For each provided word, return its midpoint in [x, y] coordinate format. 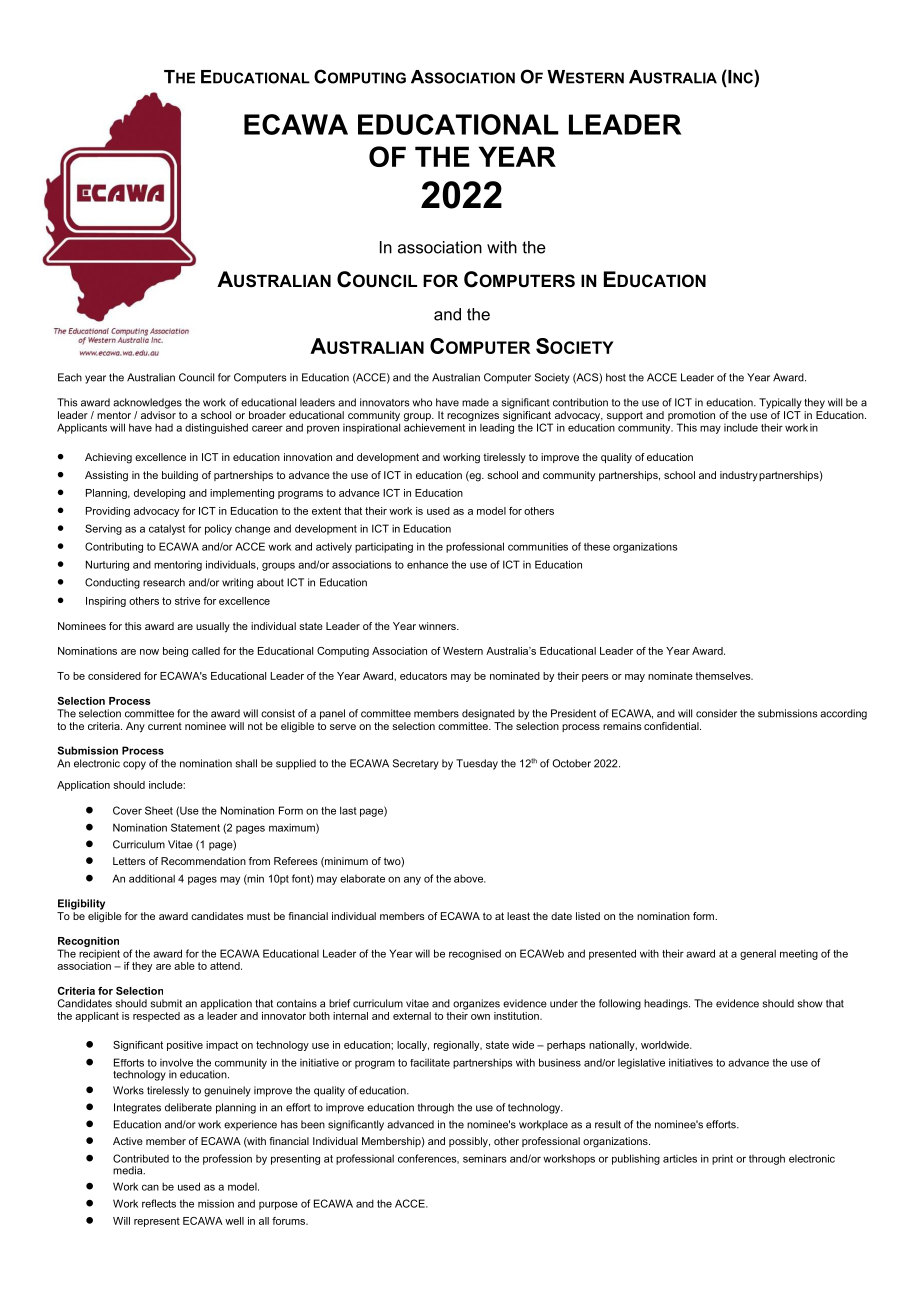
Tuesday [477, 764]
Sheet [159, 810]
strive [187, 601]
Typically [780, 403]
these [597, 547]
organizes [476, 1004]
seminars [484, 1158]
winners [438, 626]
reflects [159, 1203]
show [810, 1003]
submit [166, 1003]
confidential [672, 726]
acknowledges [147, 403]
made [475, 402]
